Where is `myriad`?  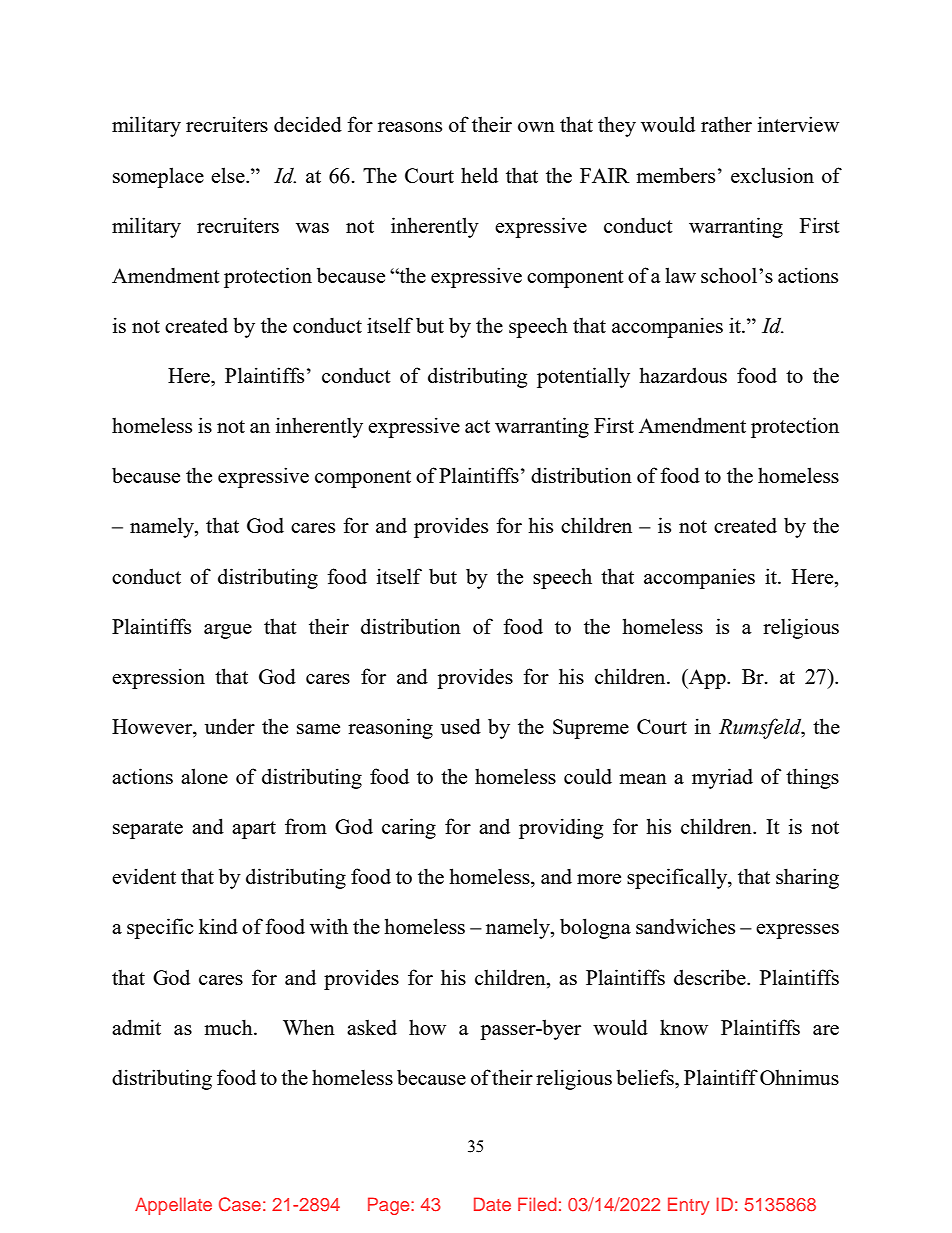
myriad is located at coordinates (722, 778).
